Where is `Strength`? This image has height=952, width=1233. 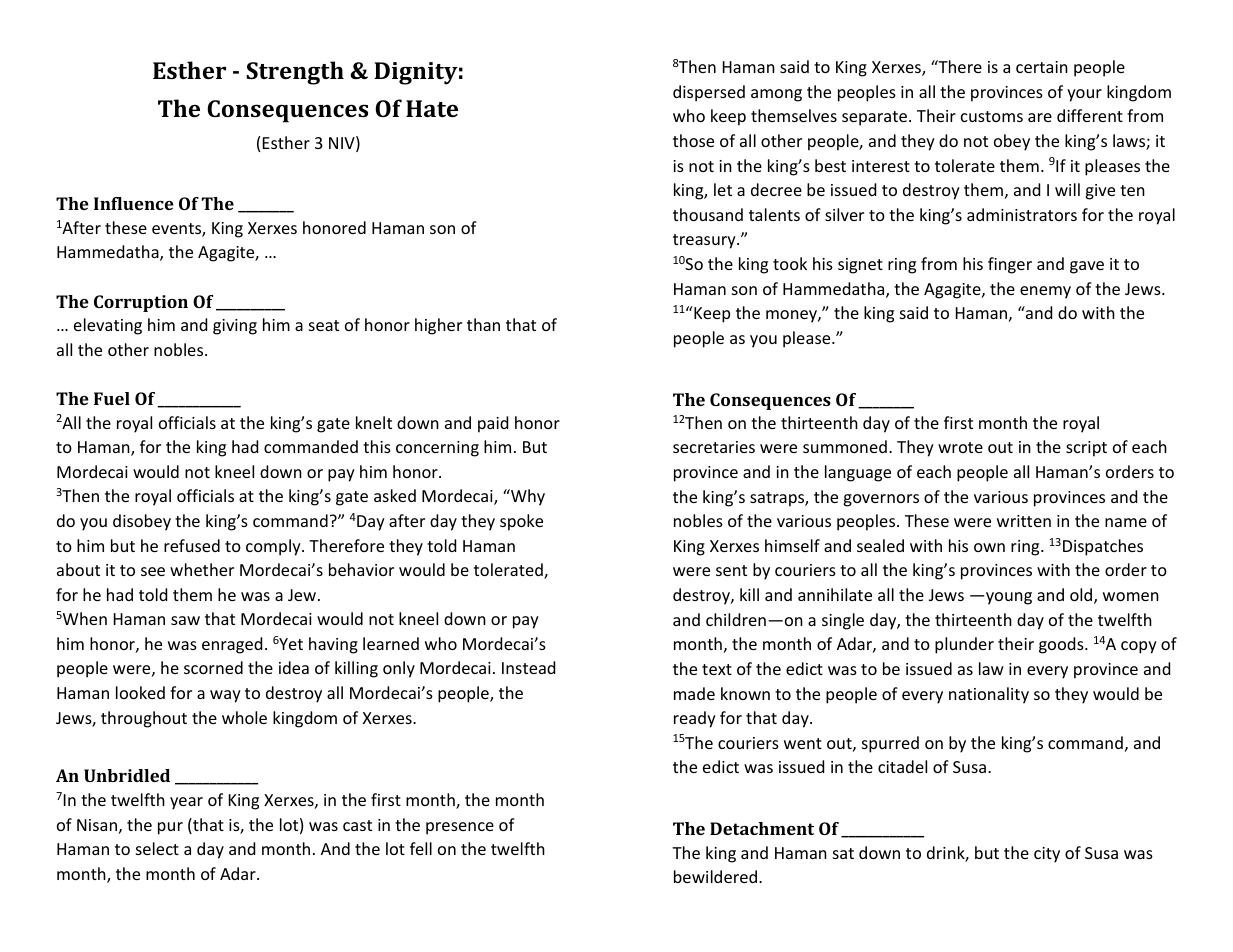 Strength is located at coordinates (295, 73).
